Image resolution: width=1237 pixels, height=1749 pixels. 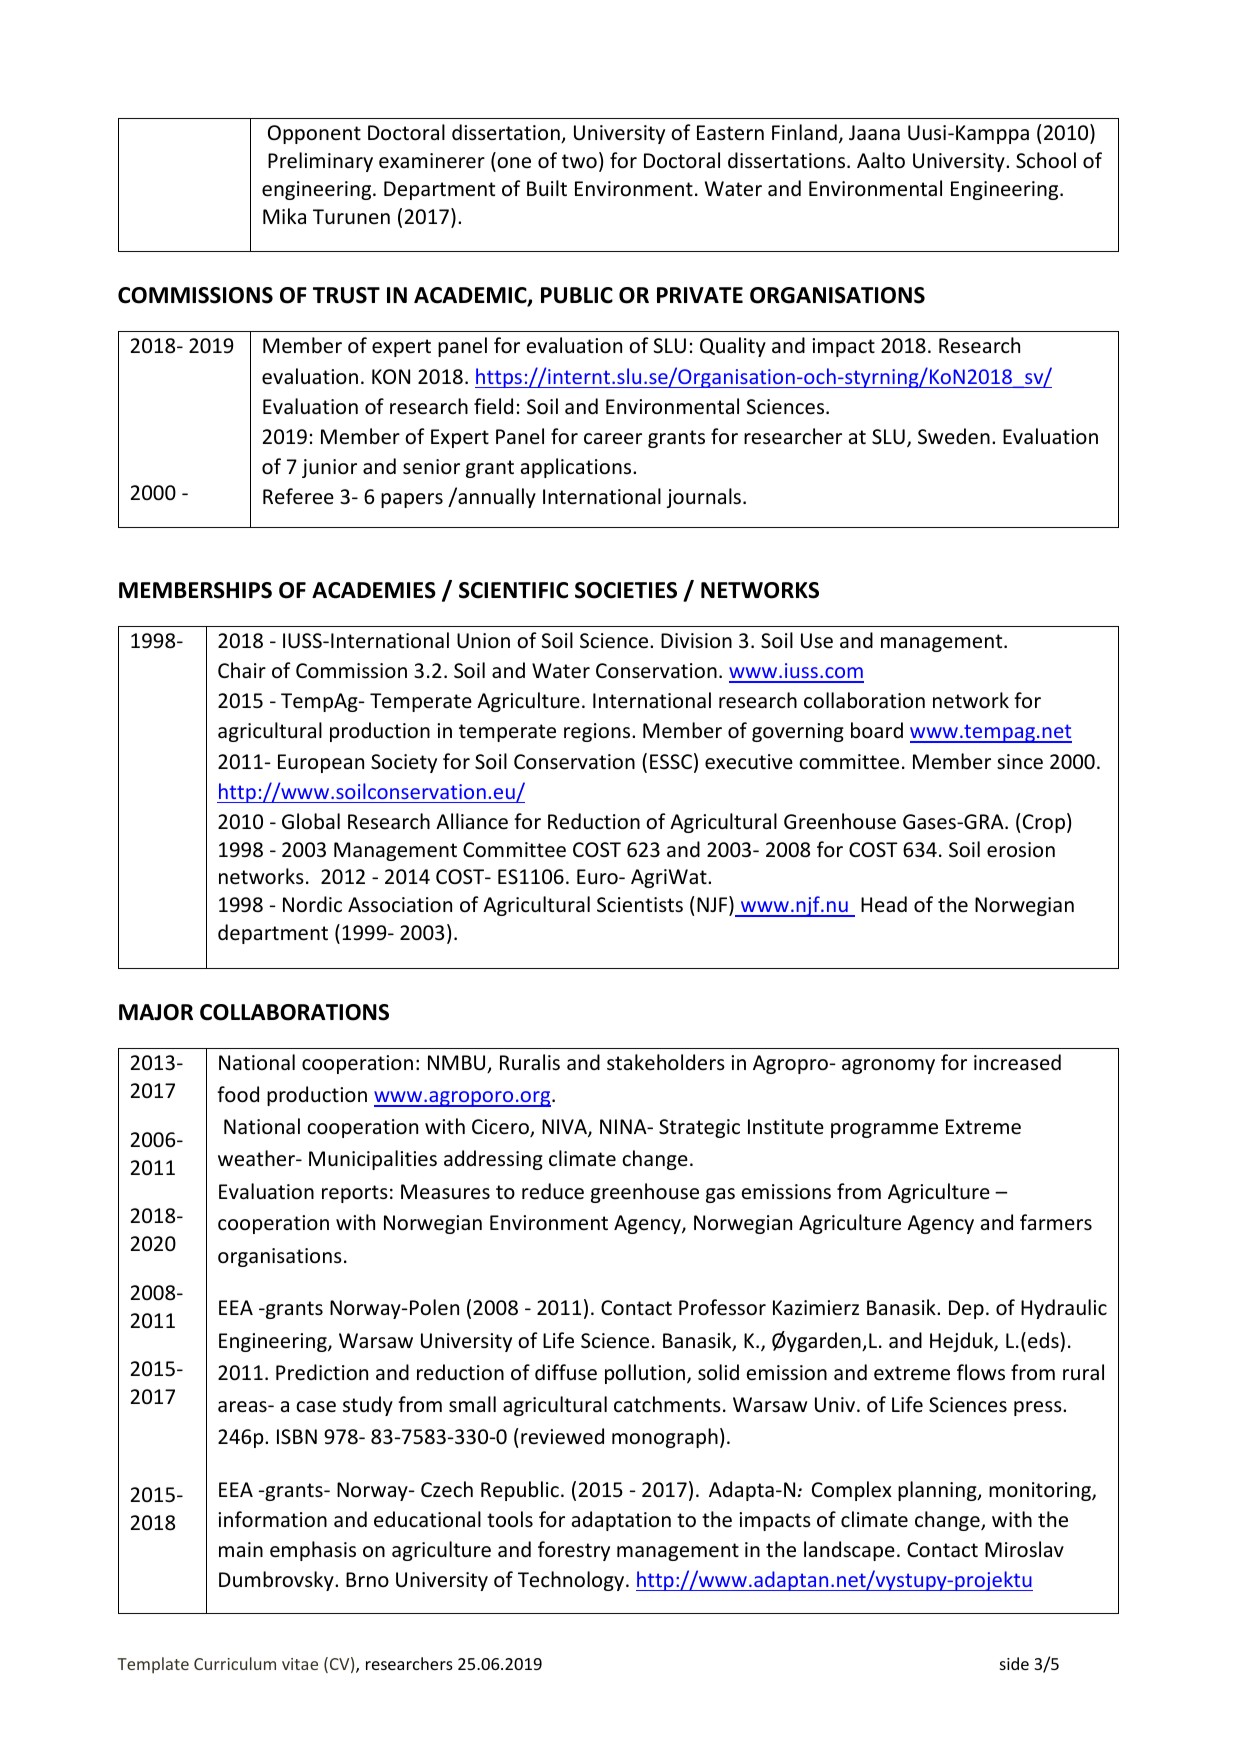 I want to click on School, so click(x=1046, y=160).
